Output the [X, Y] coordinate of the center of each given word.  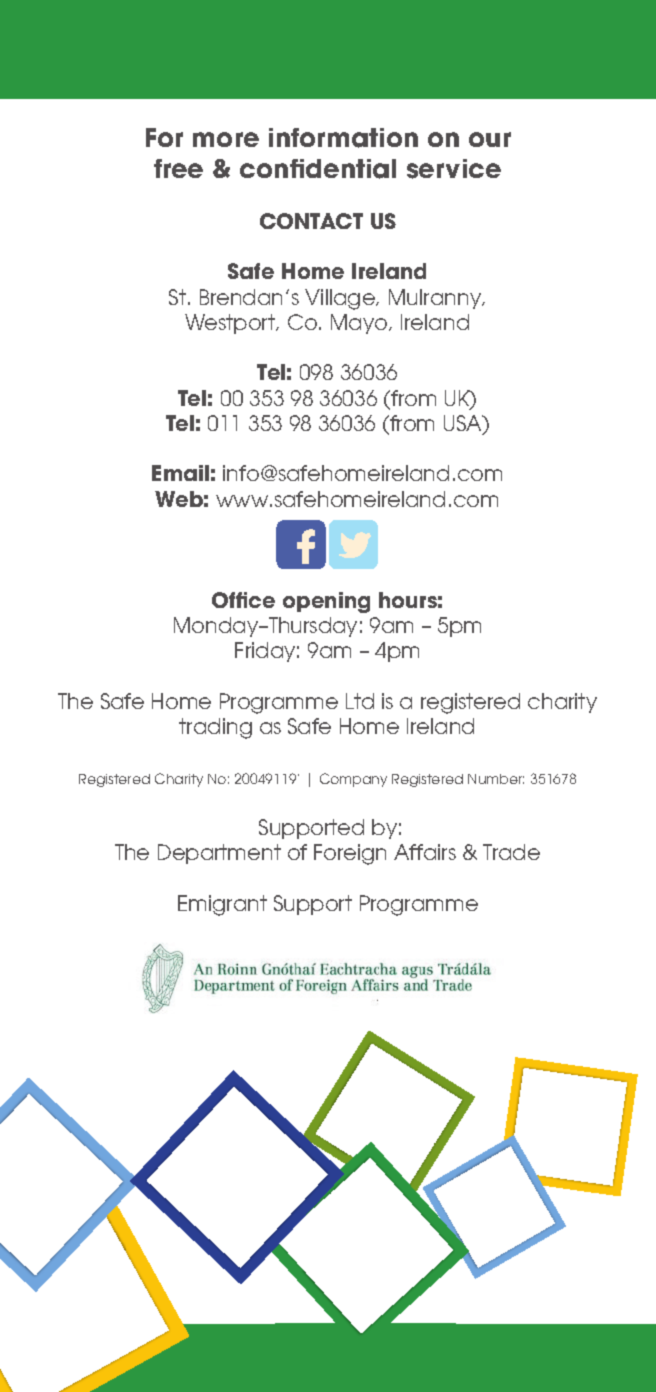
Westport [231, 324]
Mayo [360, 324]
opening [326, 602]
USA [464, 424]
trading [215, 728]
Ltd [360, 701]
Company [353, 780]
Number [496, 779]
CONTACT [311, 221]
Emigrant [222, 905]
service [454, 169]
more [226, 139]
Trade [511, 852]
